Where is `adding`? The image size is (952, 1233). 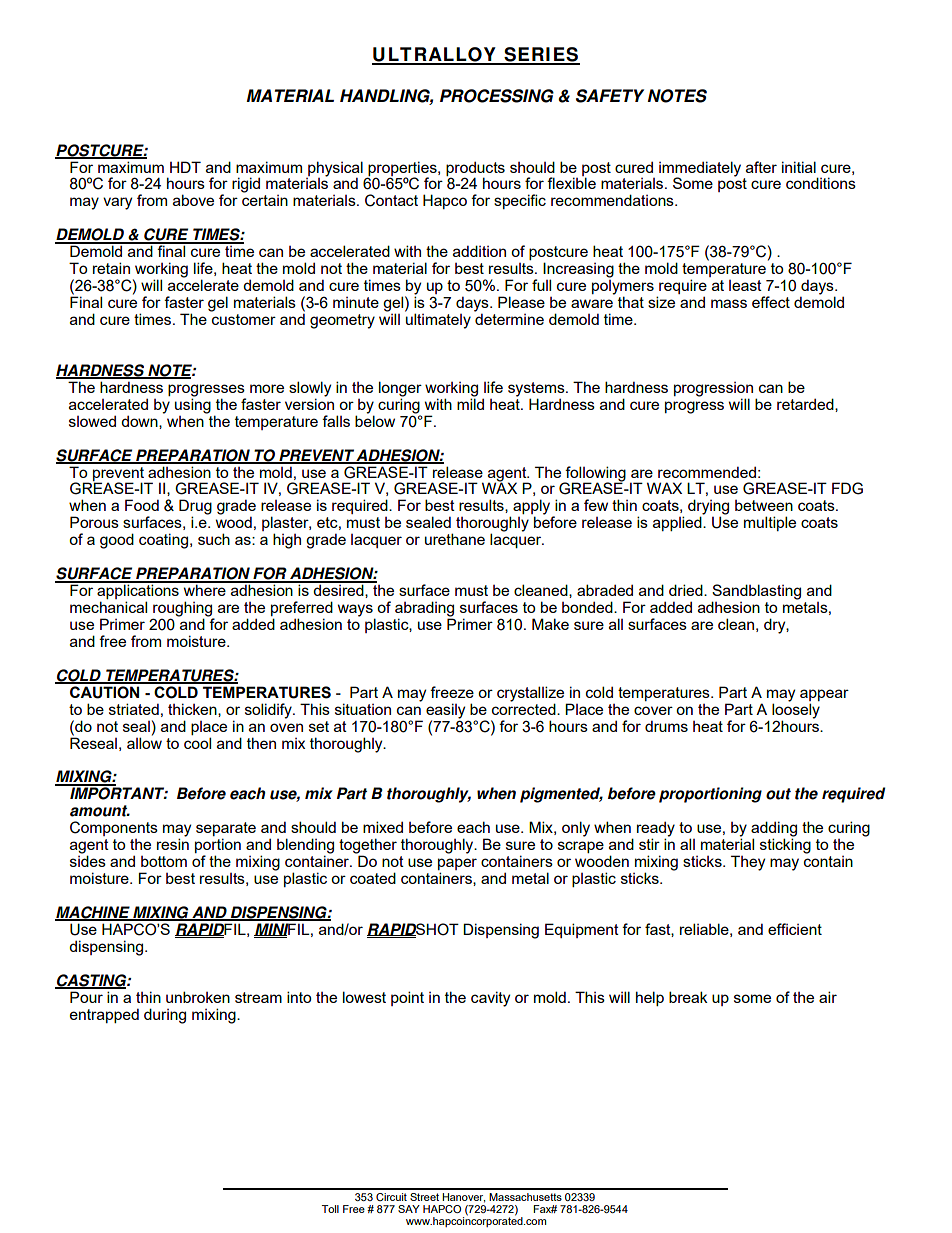
adding is located at coordinates (774, 830).
